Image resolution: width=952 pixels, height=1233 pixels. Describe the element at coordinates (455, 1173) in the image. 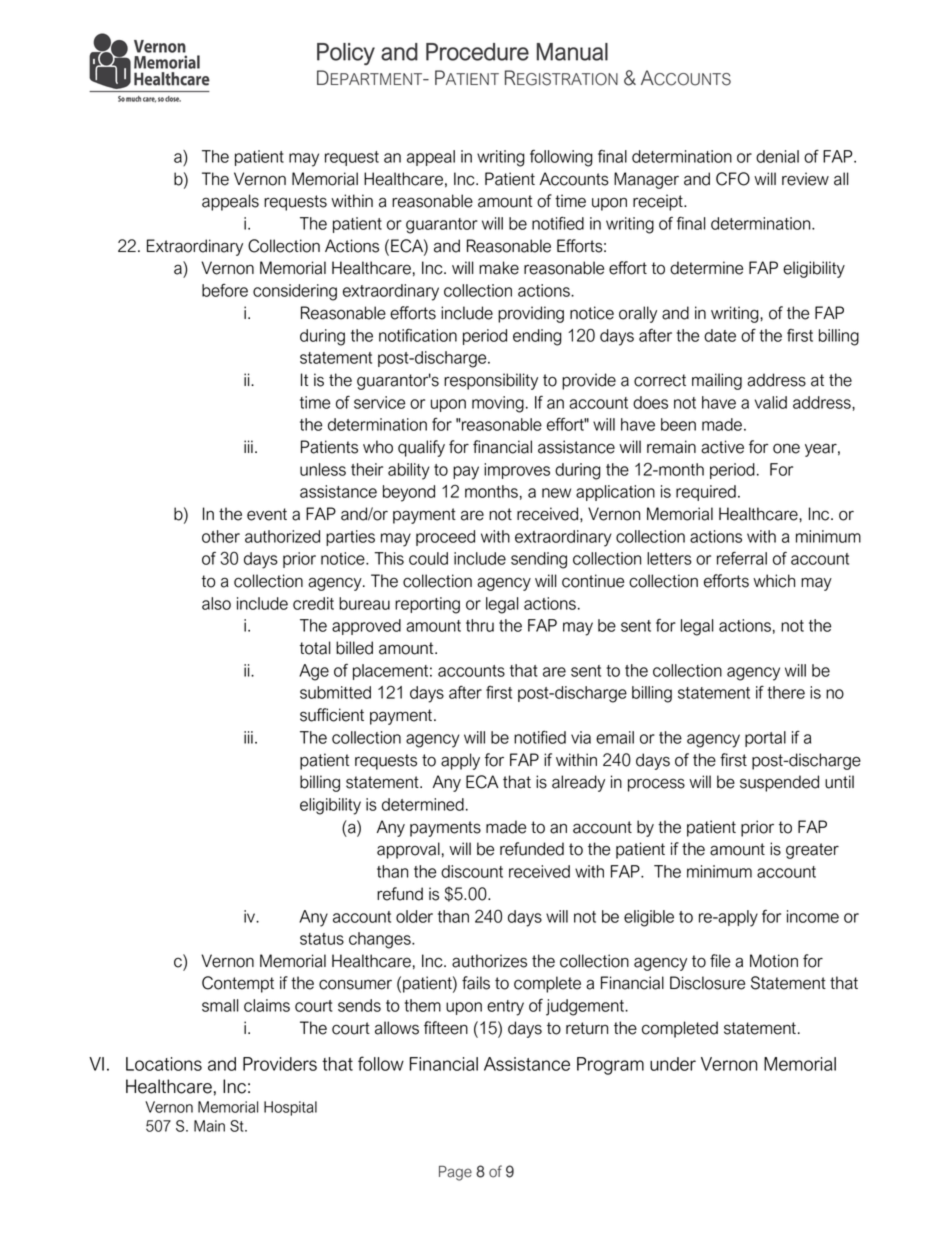

I see `Page` at that location.
